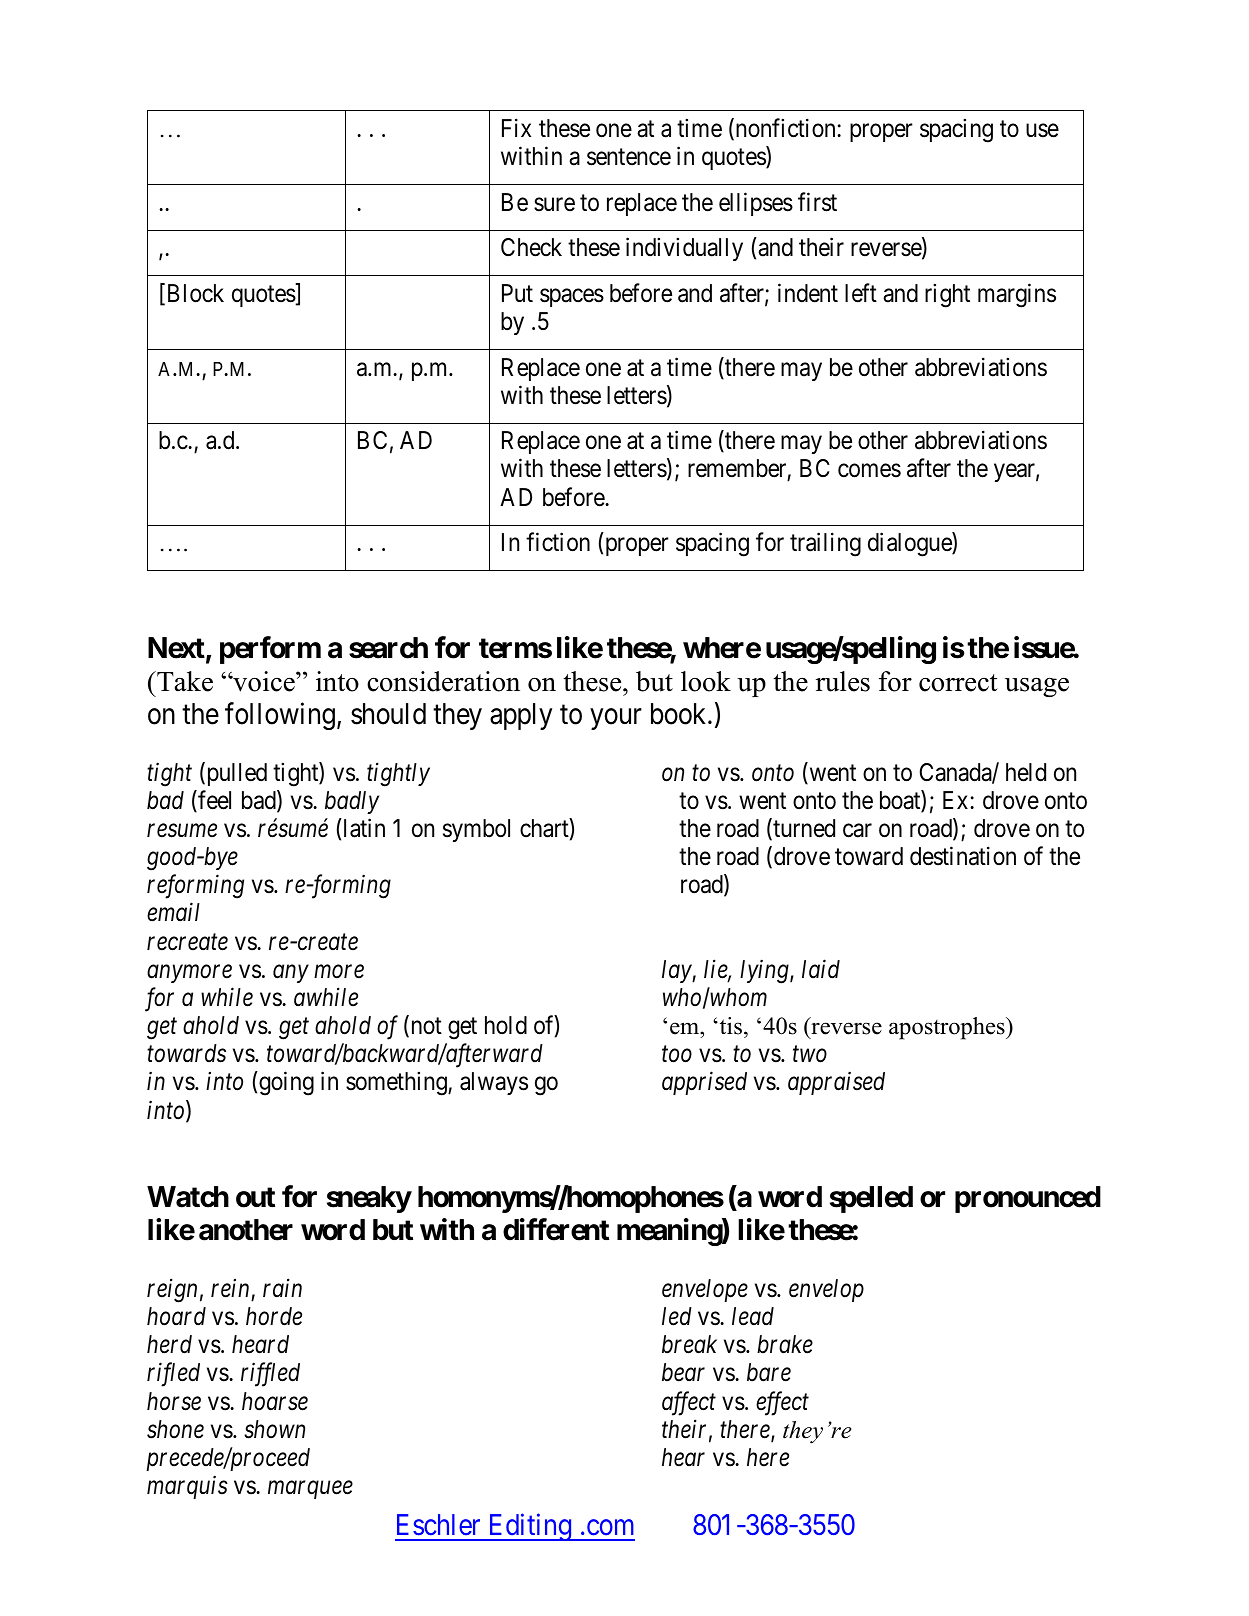  I want to click on perform, so click(270, 650).
